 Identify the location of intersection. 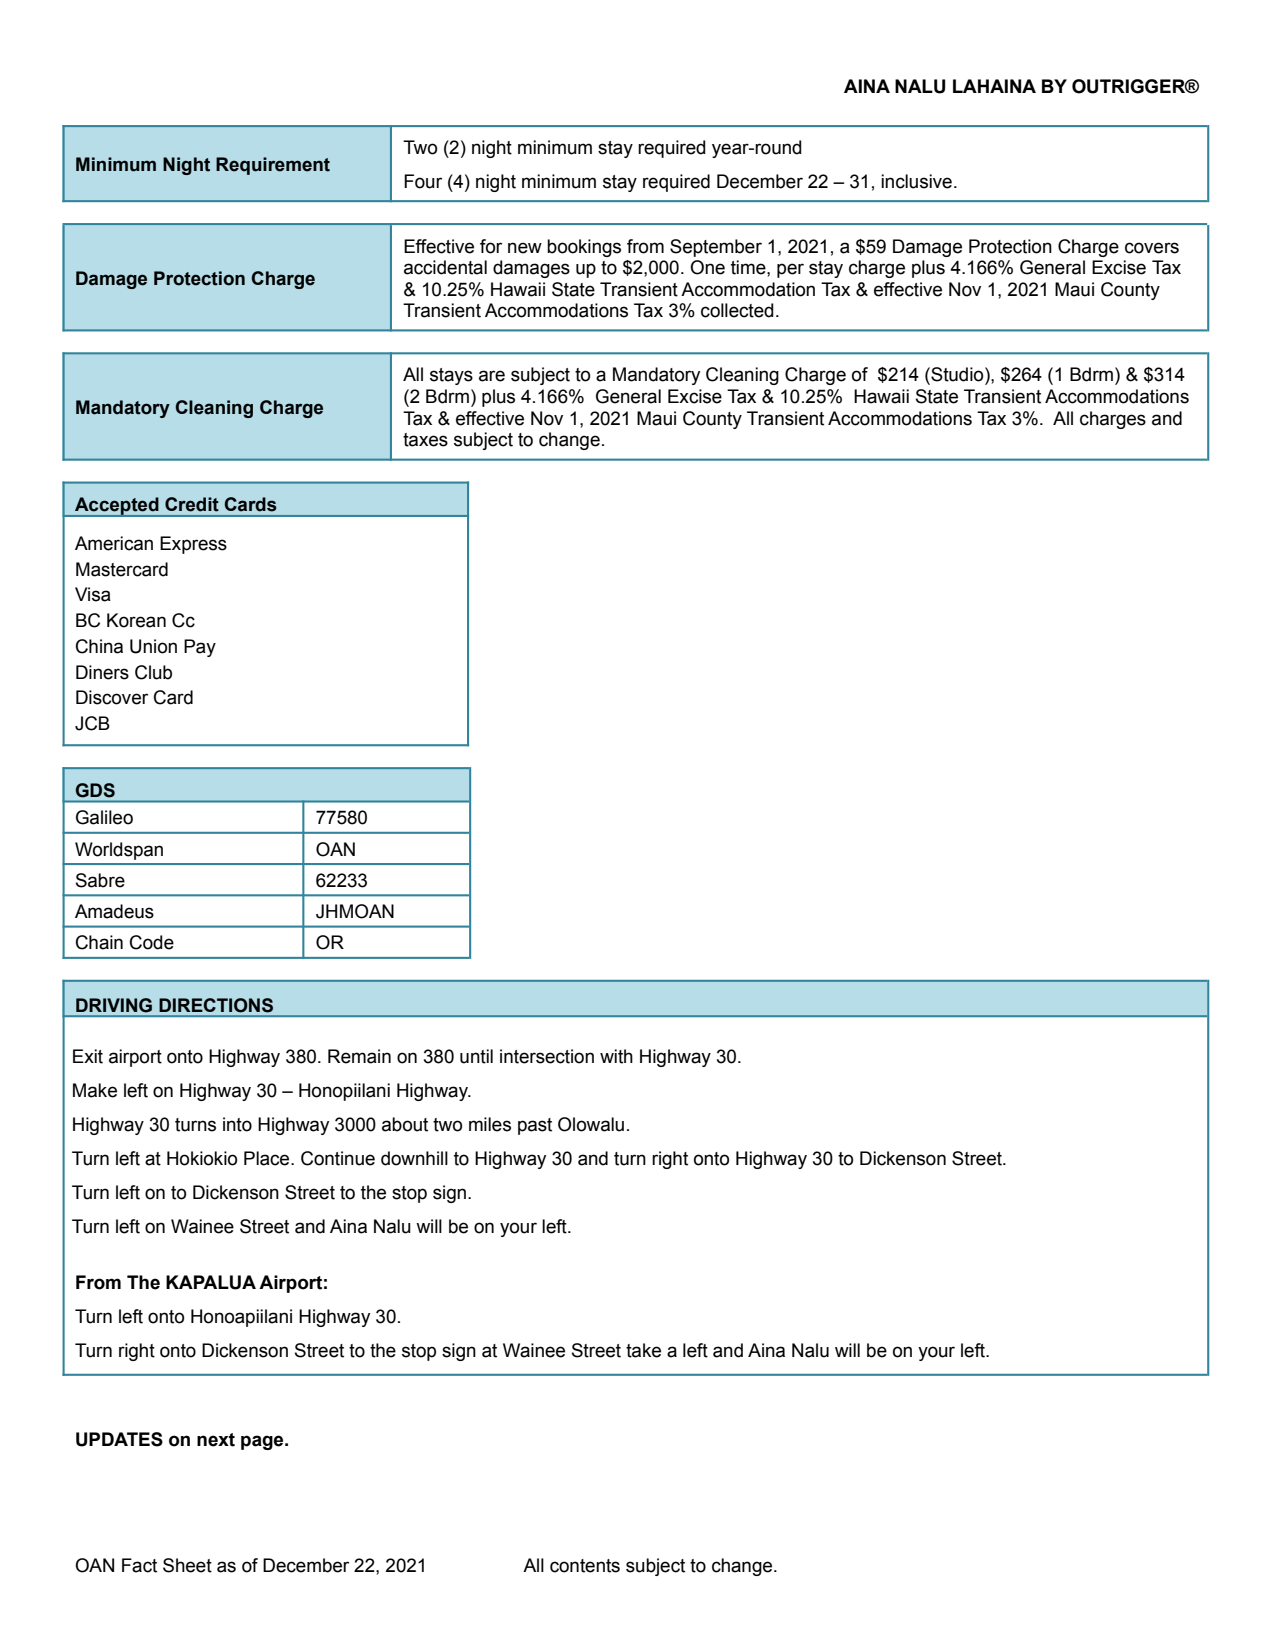
(547, 1056).
